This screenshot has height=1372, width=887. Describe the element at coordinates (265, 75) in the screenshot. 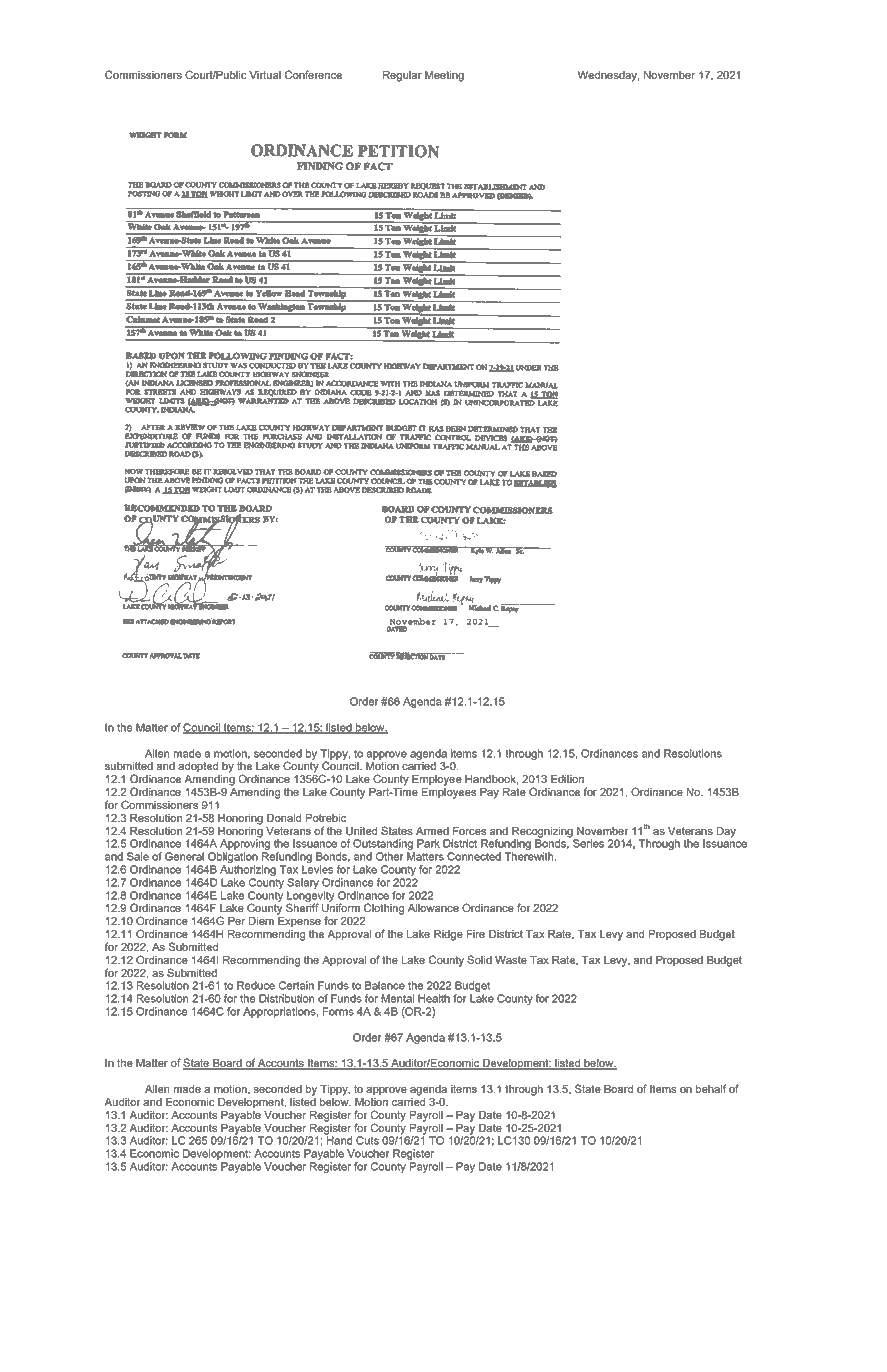

I see `Virtual` at that location.
